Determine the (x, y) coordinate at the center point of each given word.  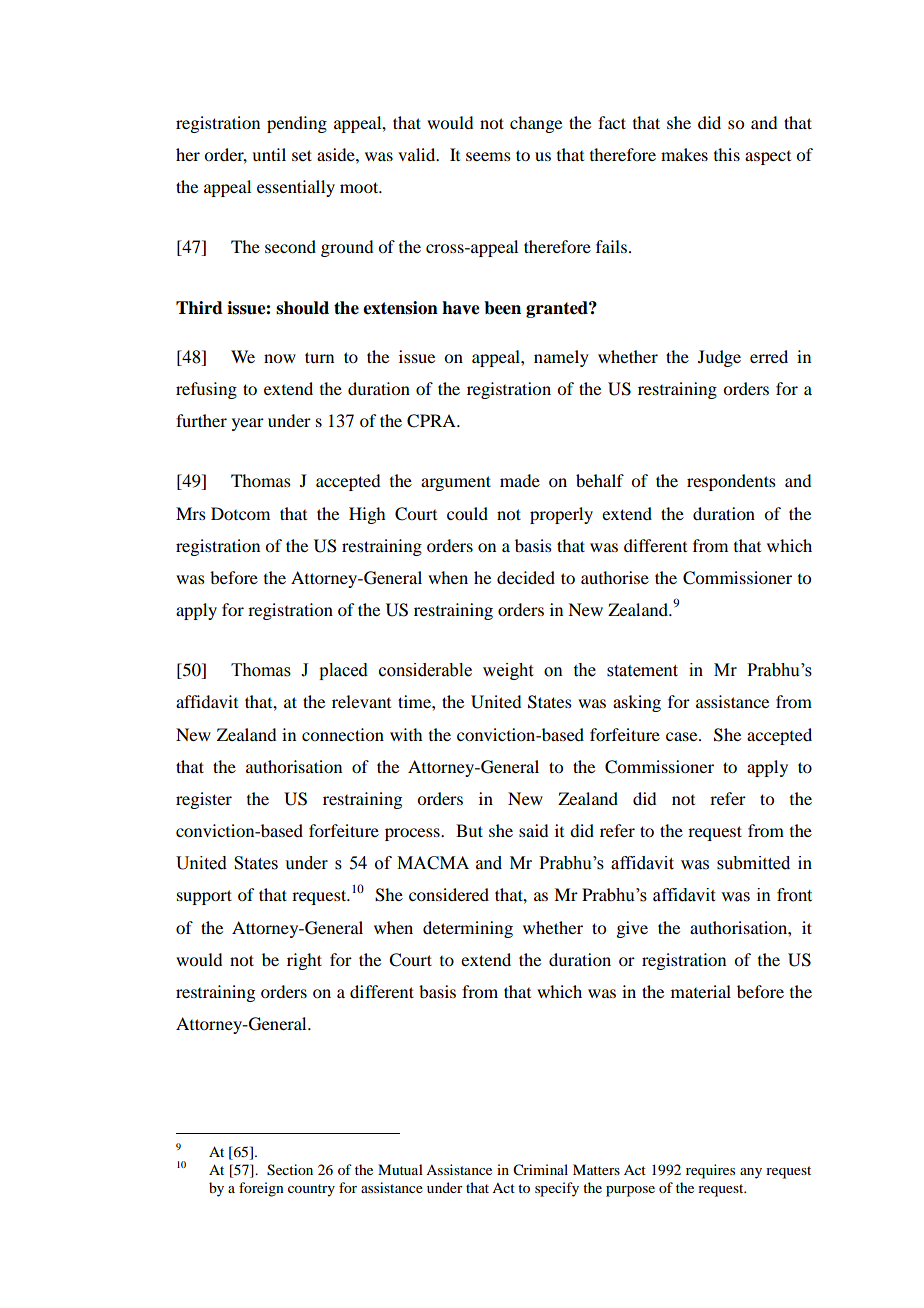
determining (468, 929)
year (248, 424)
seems (488, 156)
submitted (753, 863)
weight (508, 671)
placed (343, 671)
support (204, 897)
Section (290, 1170)
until (269, 154)
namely (561, 358)
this (727, 154)
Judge (719, 358)
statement (642, 671)
